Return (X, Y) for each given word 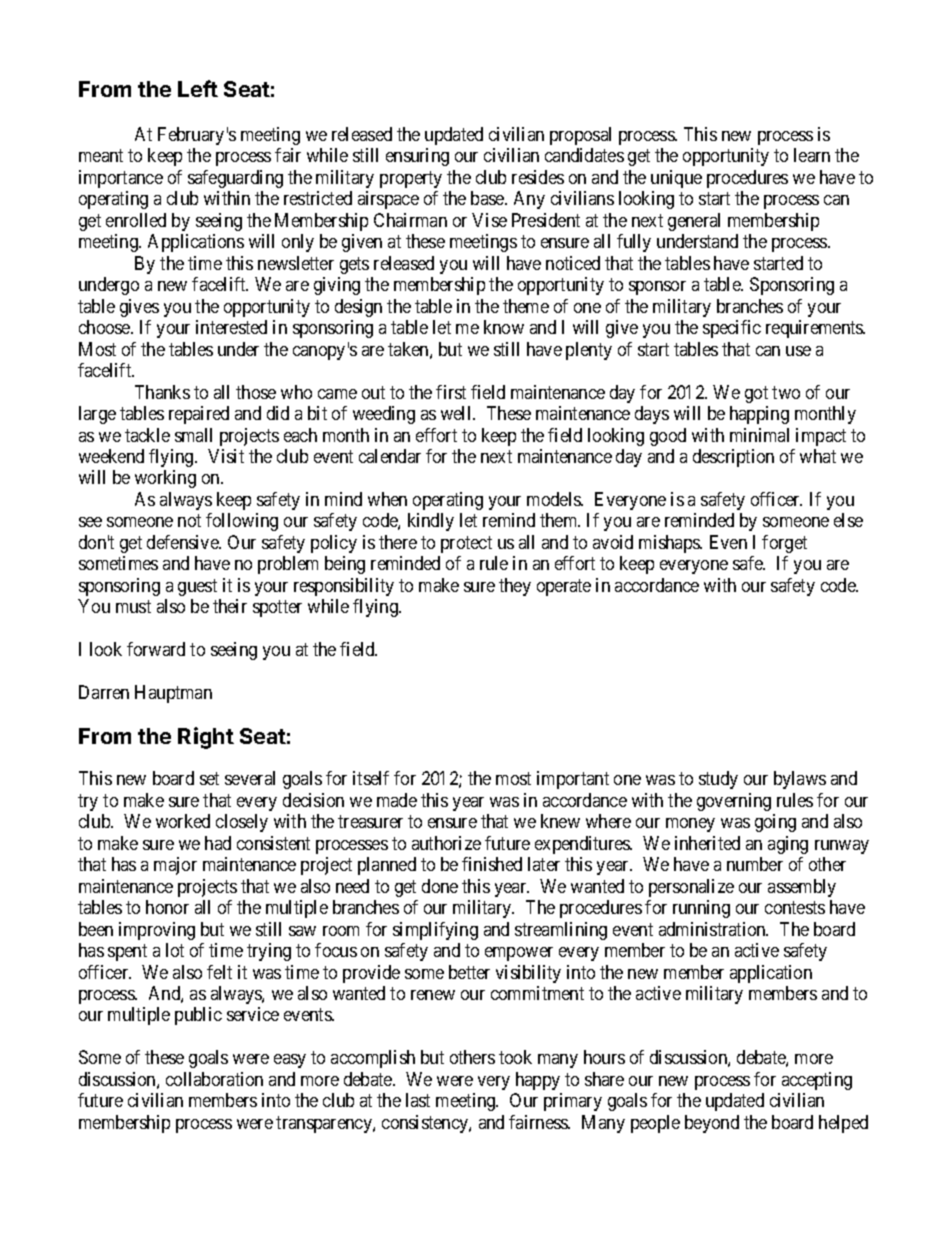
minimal (759, 435)
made (397, 800)
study (718, 780)
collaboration (214, 1079)
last (418, 1100)
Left (198, 88)
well (457, 413)
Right (206, 738)
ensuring (417, 157)
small (193, 435)
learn (812, 155)
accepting (817, 1081)
